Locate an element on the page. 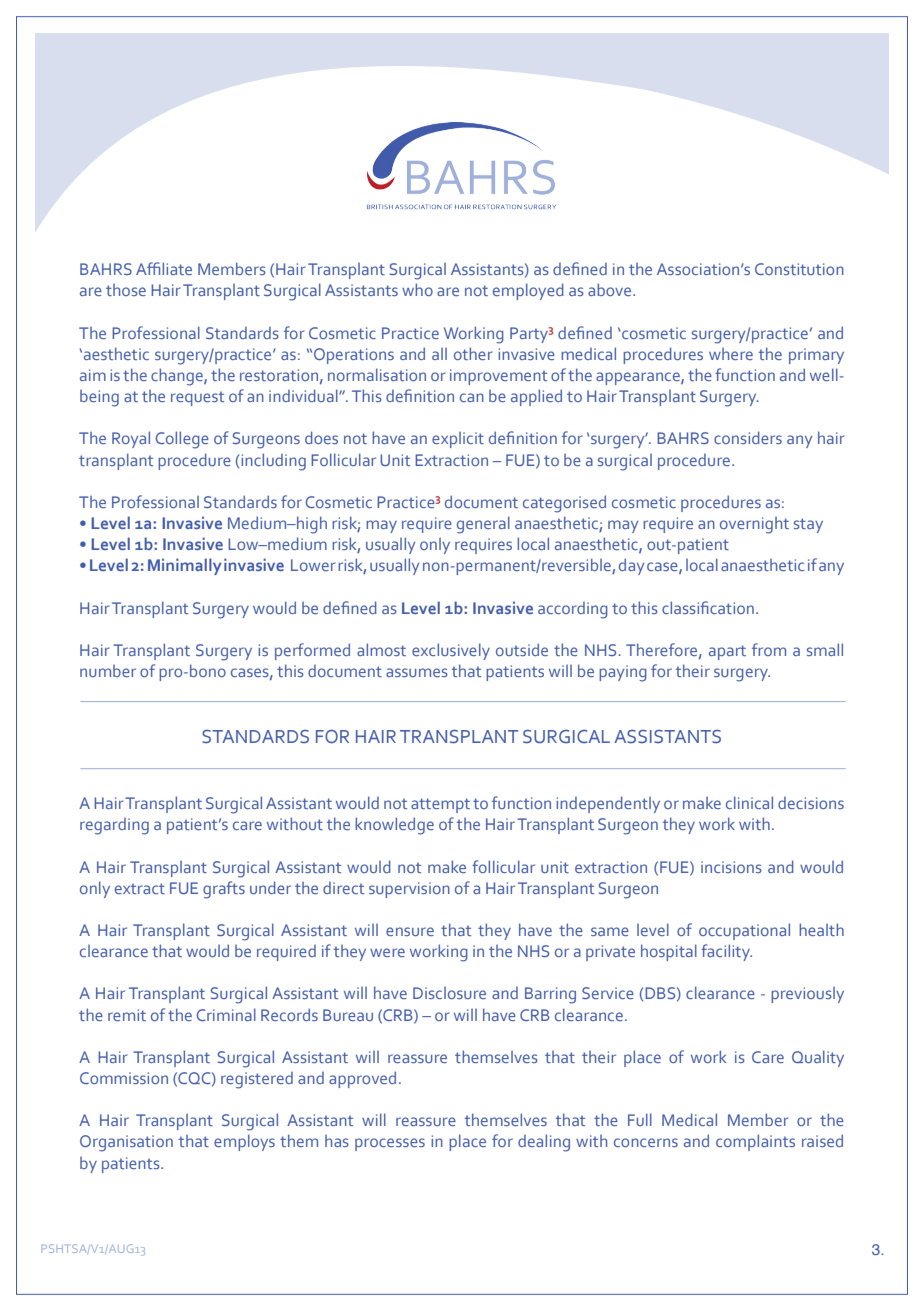 This image has width=924, height=1311. incisions is located at coordinates (731, 867).
